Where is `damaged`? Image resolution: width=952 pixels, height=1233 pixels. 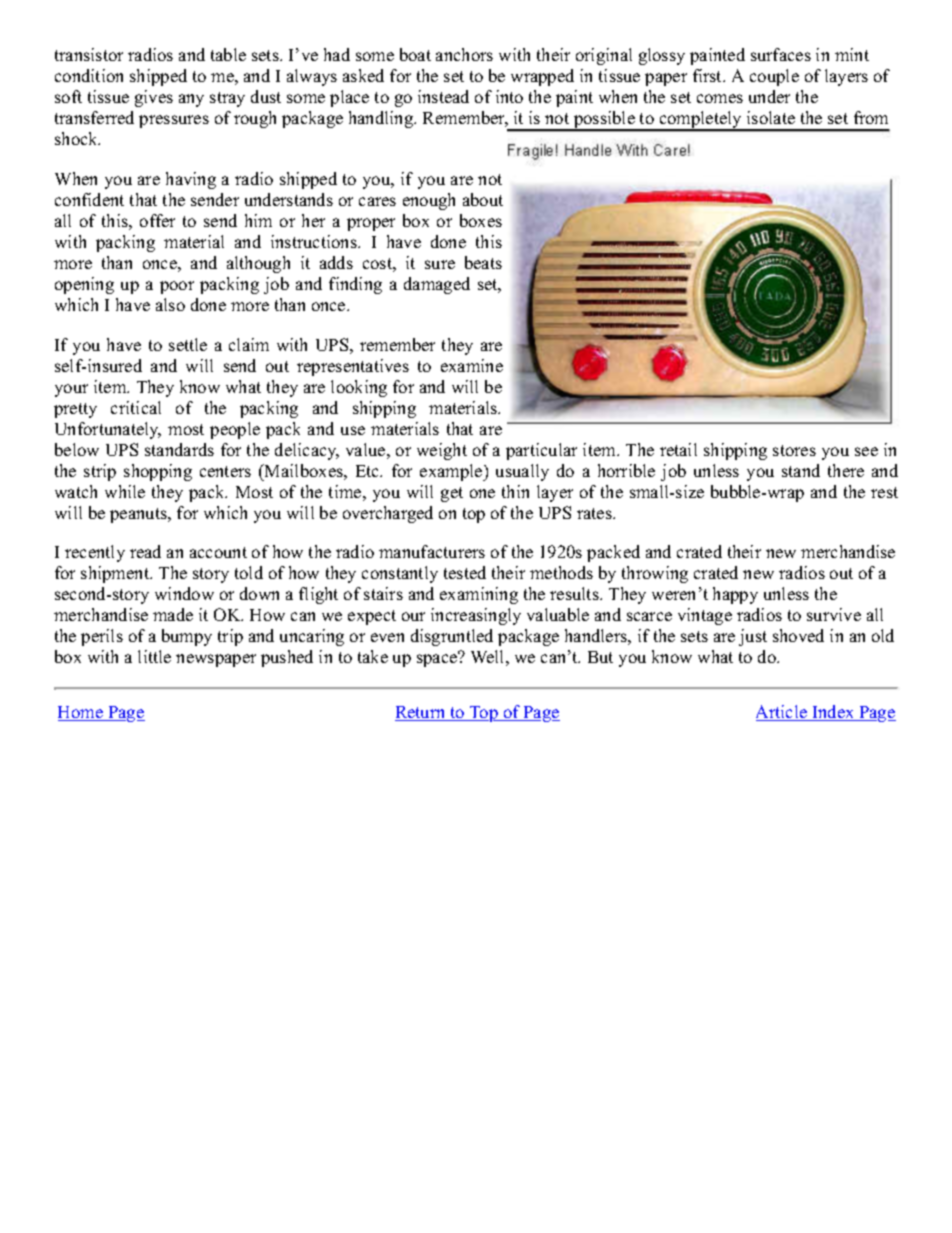
damaged is located at coordinates (437, 285).
